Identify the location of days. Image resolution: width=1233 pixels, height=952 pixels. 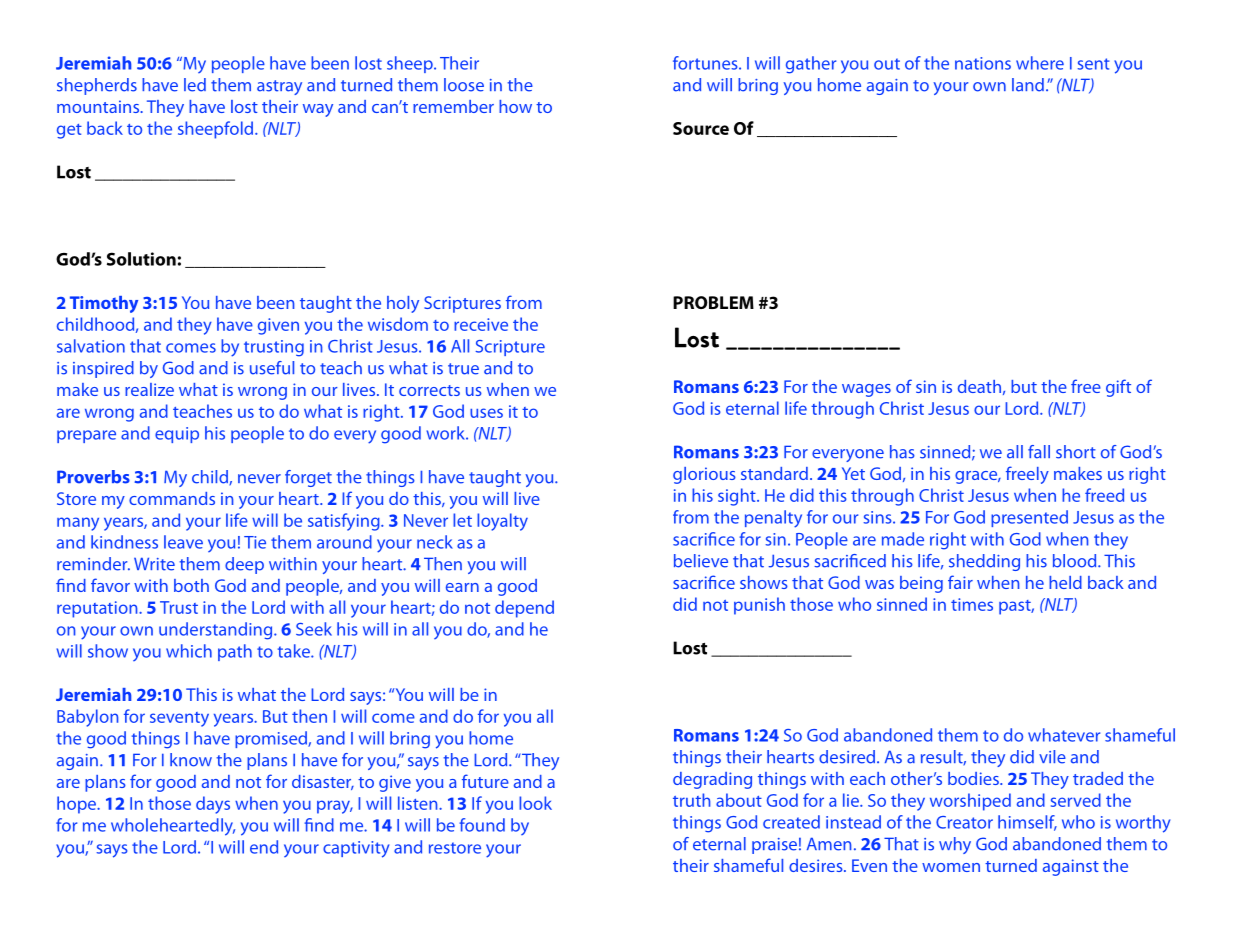
(213, 805).
